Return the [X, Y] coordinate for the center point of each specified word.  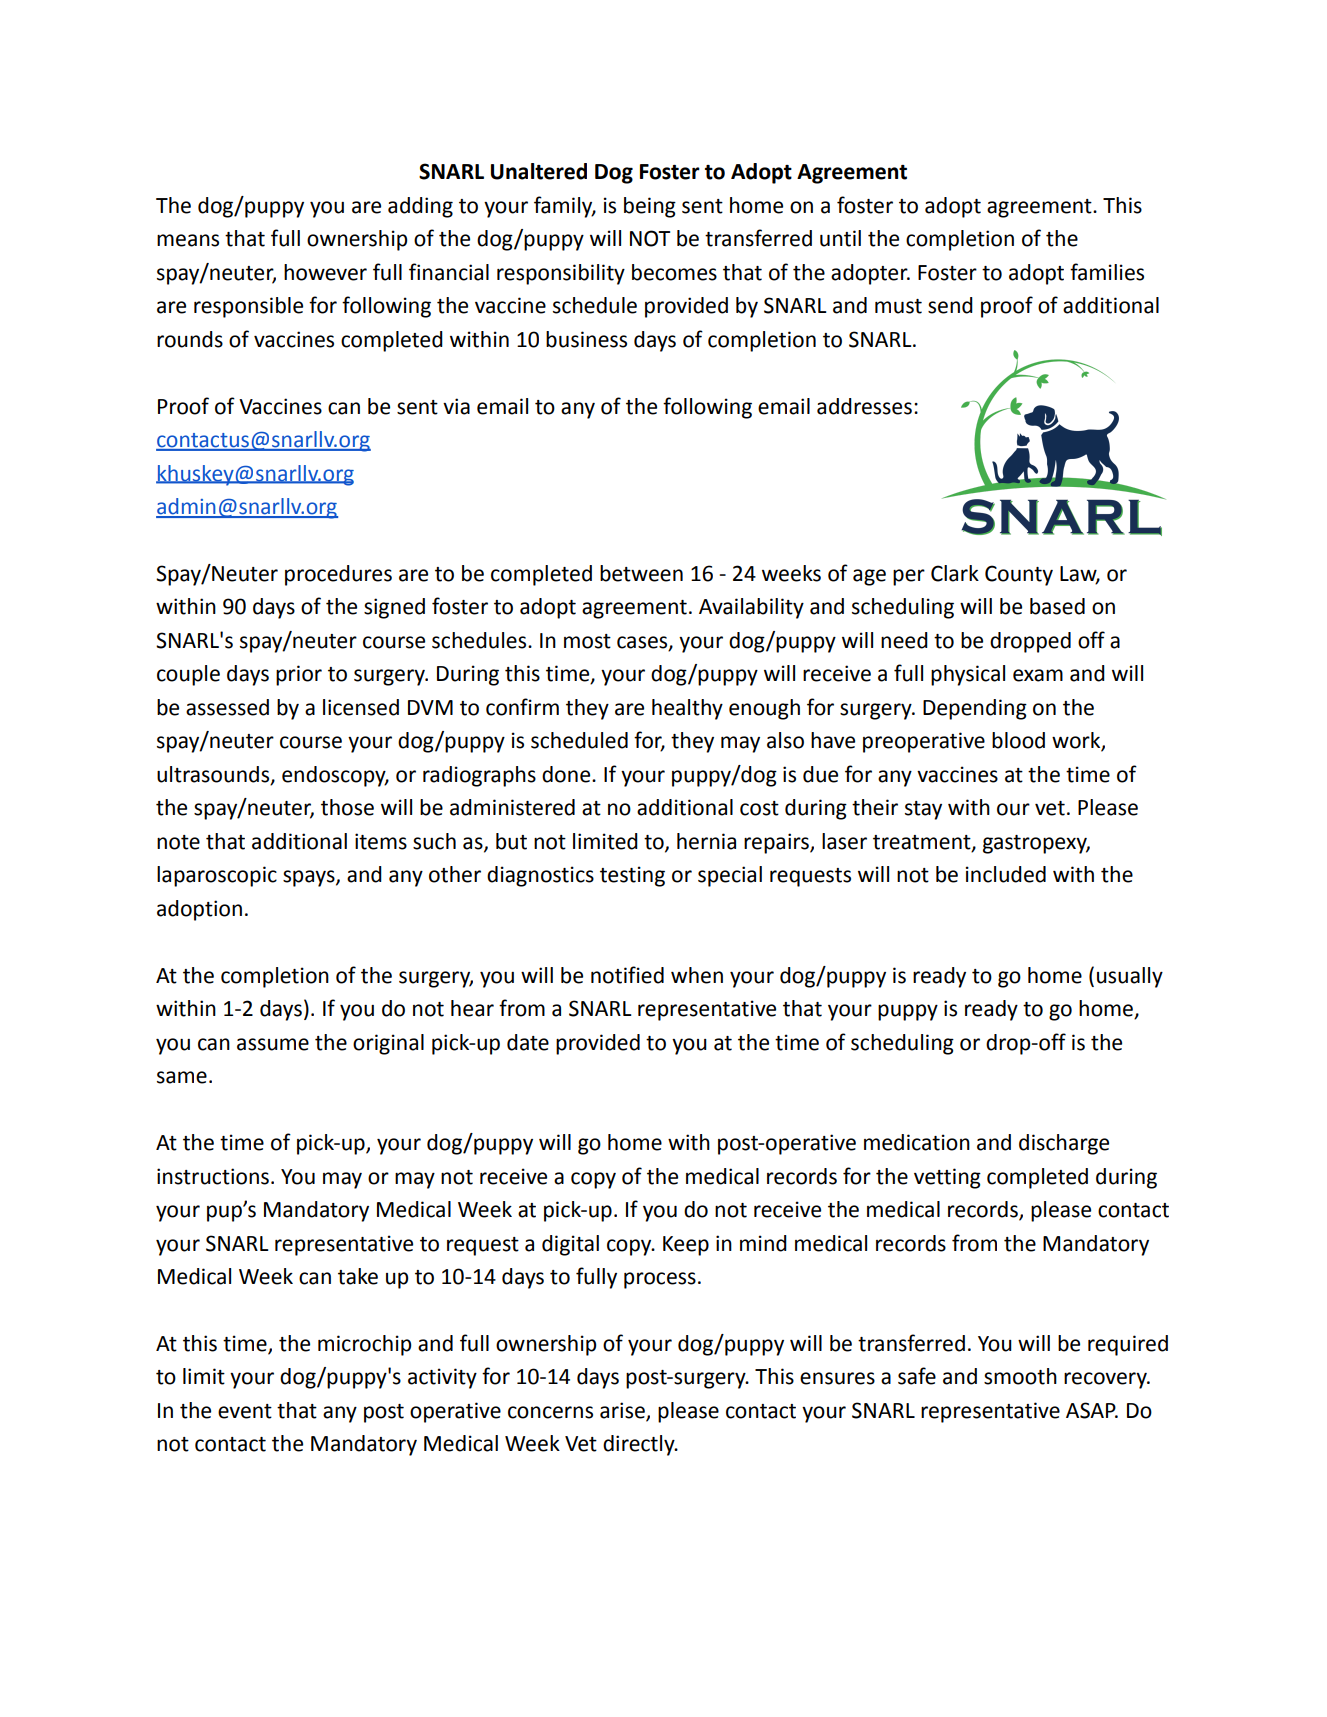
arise [623, 1411]
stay [923, 810]
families [1107, 272]
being [650, 207]
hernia [706, 841]
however [325, 272]
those [347, 807]
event [245, 1411]
